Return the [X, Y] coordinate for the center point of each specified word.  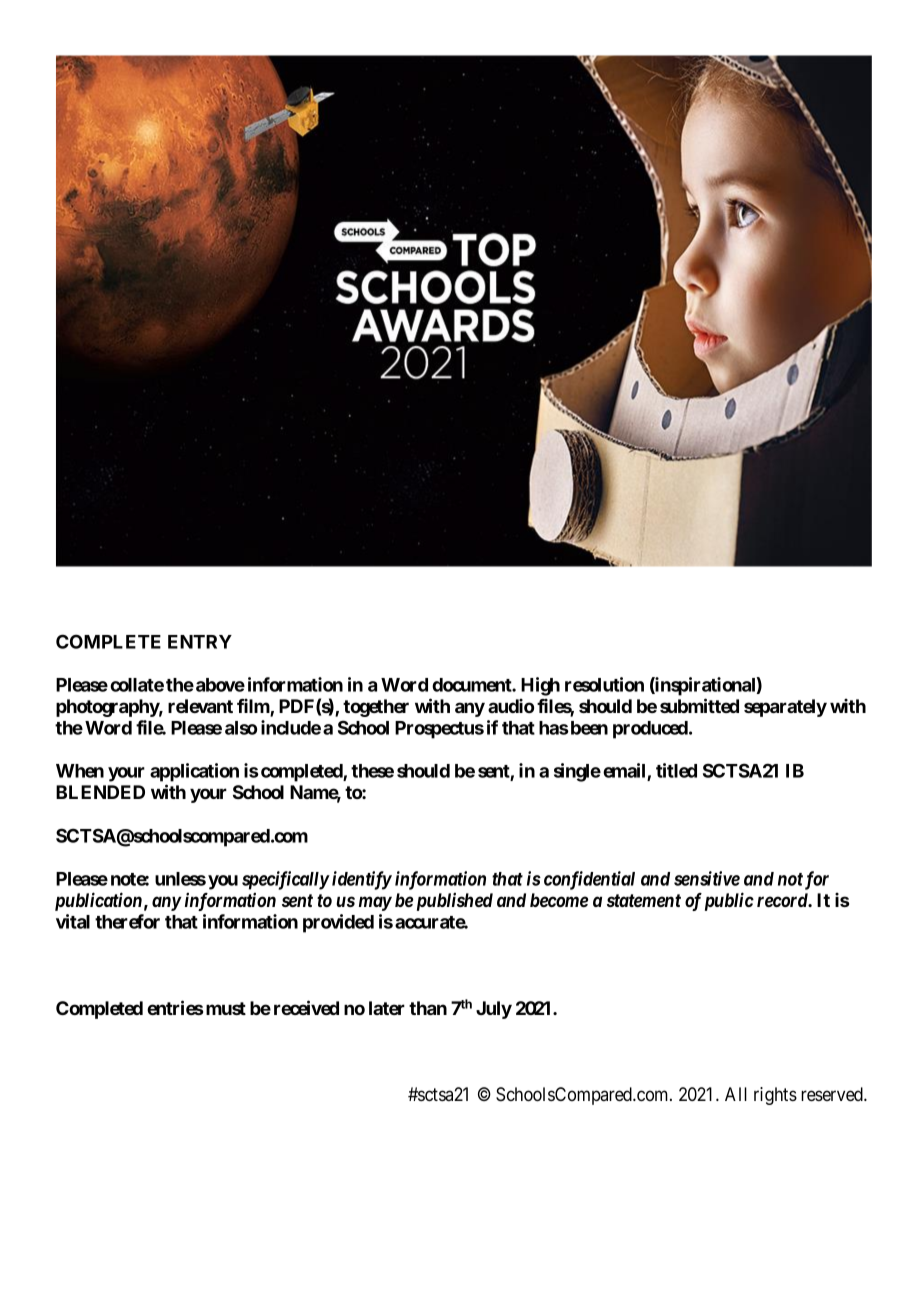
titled [676, 770]
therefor [127, 921]
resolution [604, 684]
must [226, 1008]
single [577, 772]
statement [644, 900]
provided [338, 923]
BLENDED [100, 792]
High [540, 686]
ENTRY [200, 642]
